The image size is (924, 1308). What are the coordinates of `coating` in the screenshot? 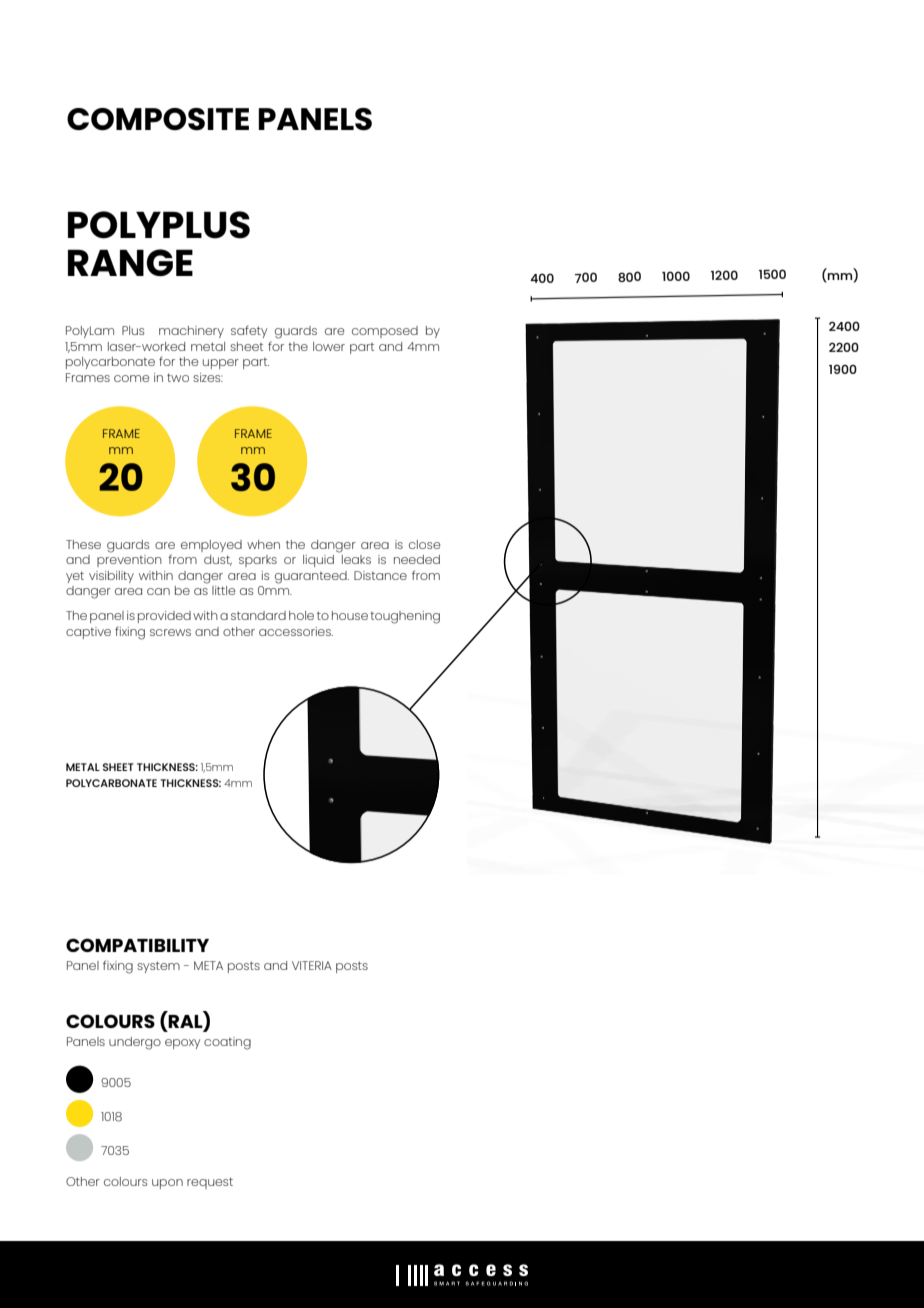 It's located at (227, 1043).
